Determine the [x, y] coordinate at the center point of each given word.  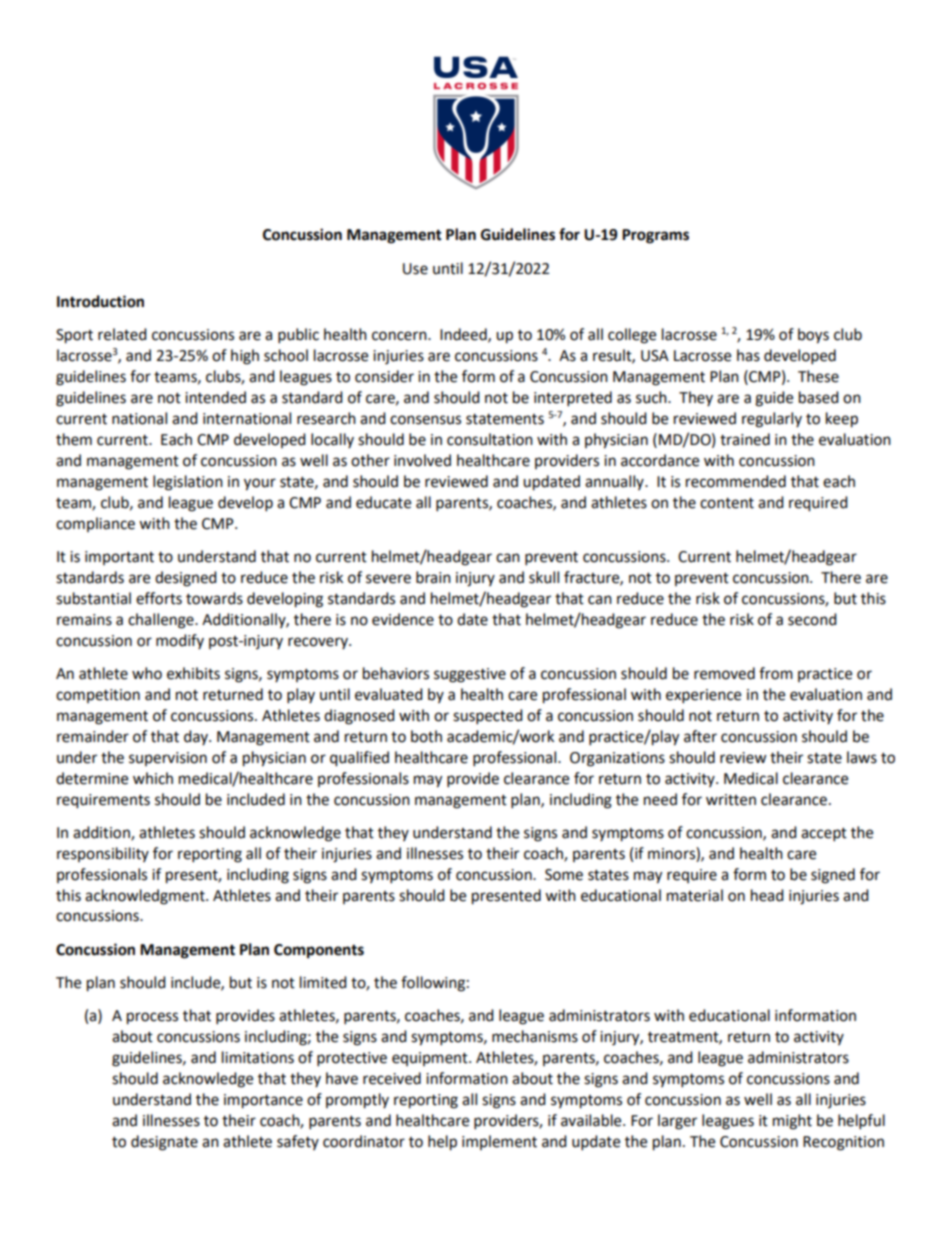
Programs [655, 236]
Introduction [100, 301]
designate [164, 1143]
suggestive [470, 675]
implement [499, 1142]
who [147, 673]
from [776, 673]
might [792, 1122]
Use [415, 269]
